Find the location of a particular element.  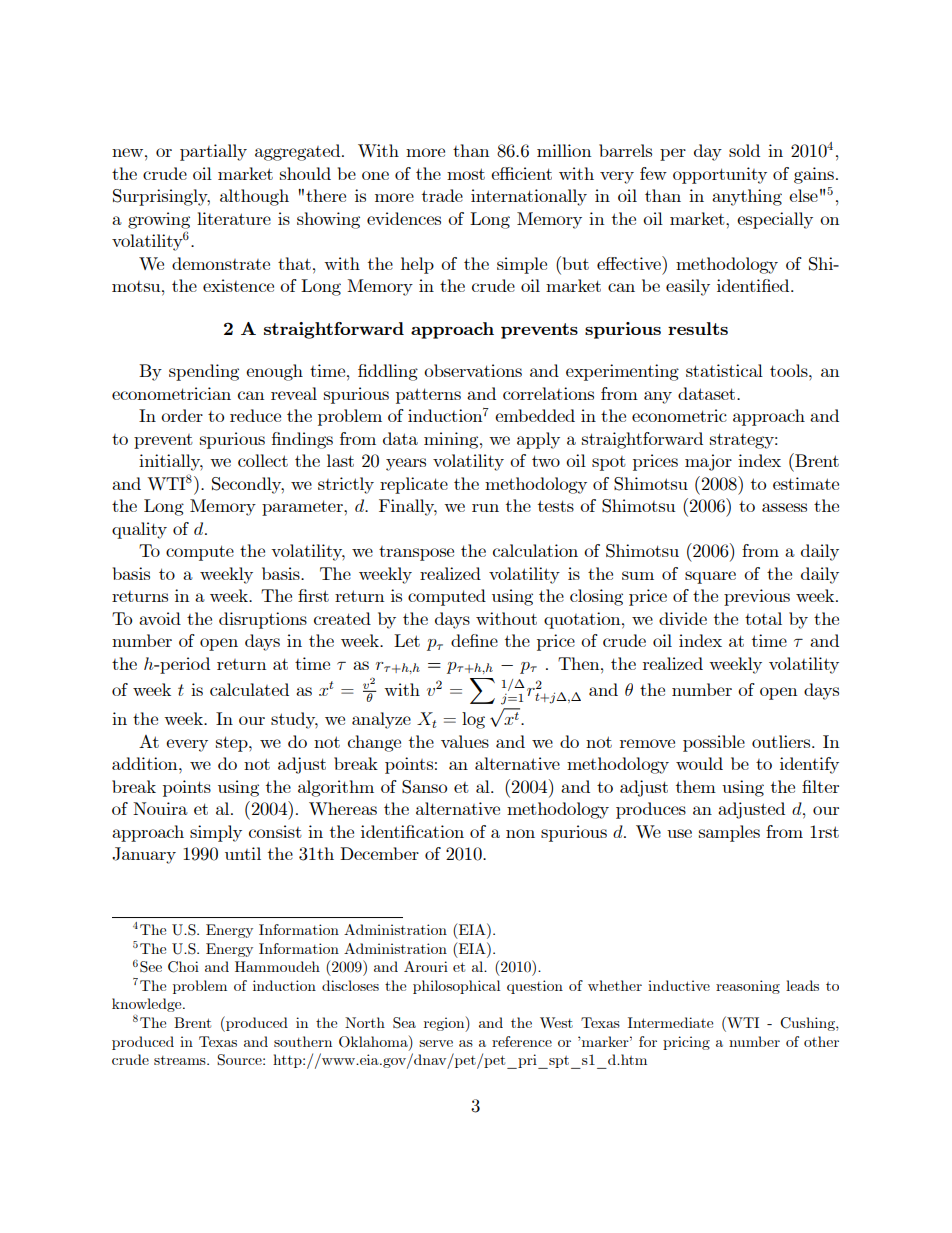

previous is located at coordinates (757, 597).
